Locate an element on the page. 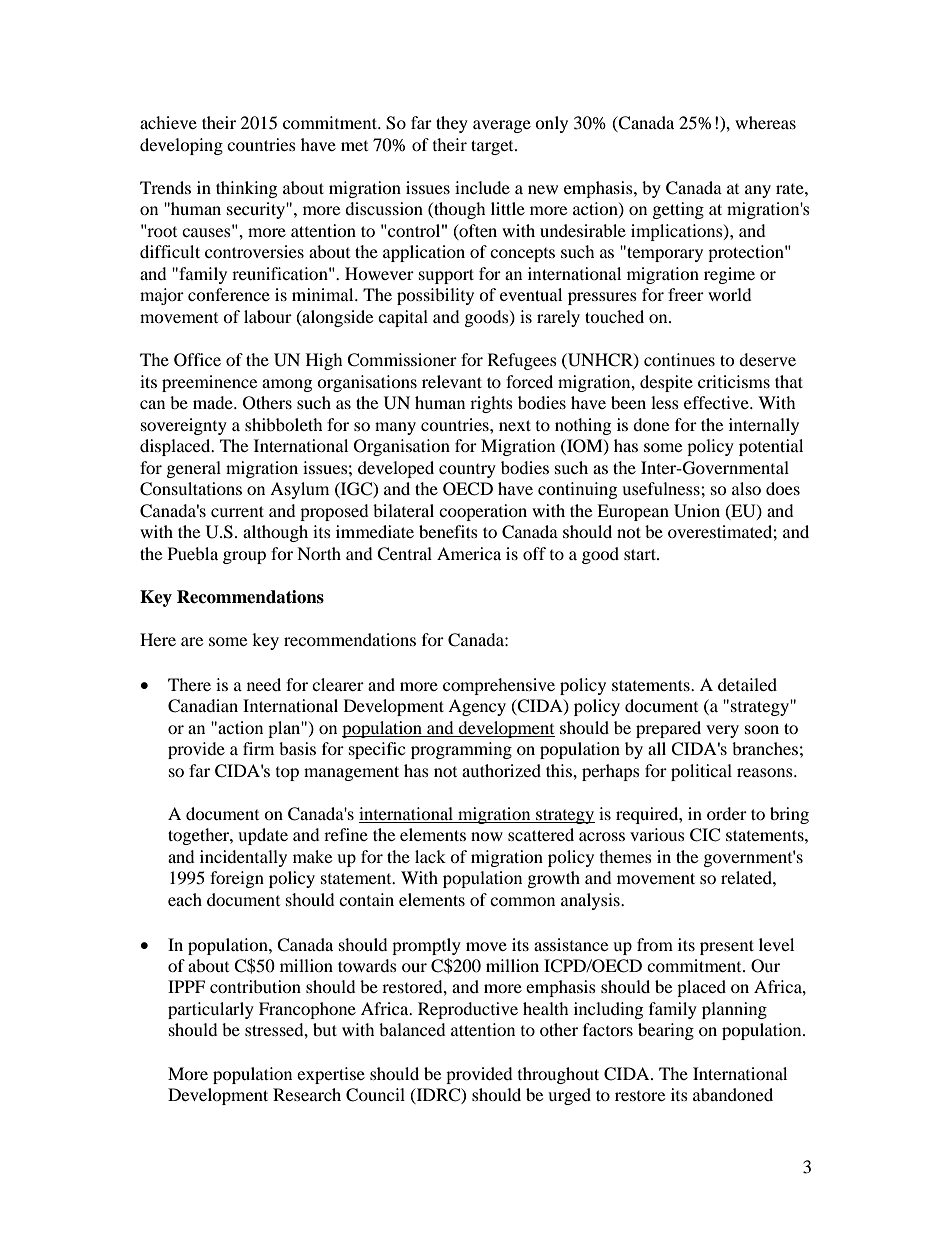  Reproductive is located at coordinates (468, 1010).
